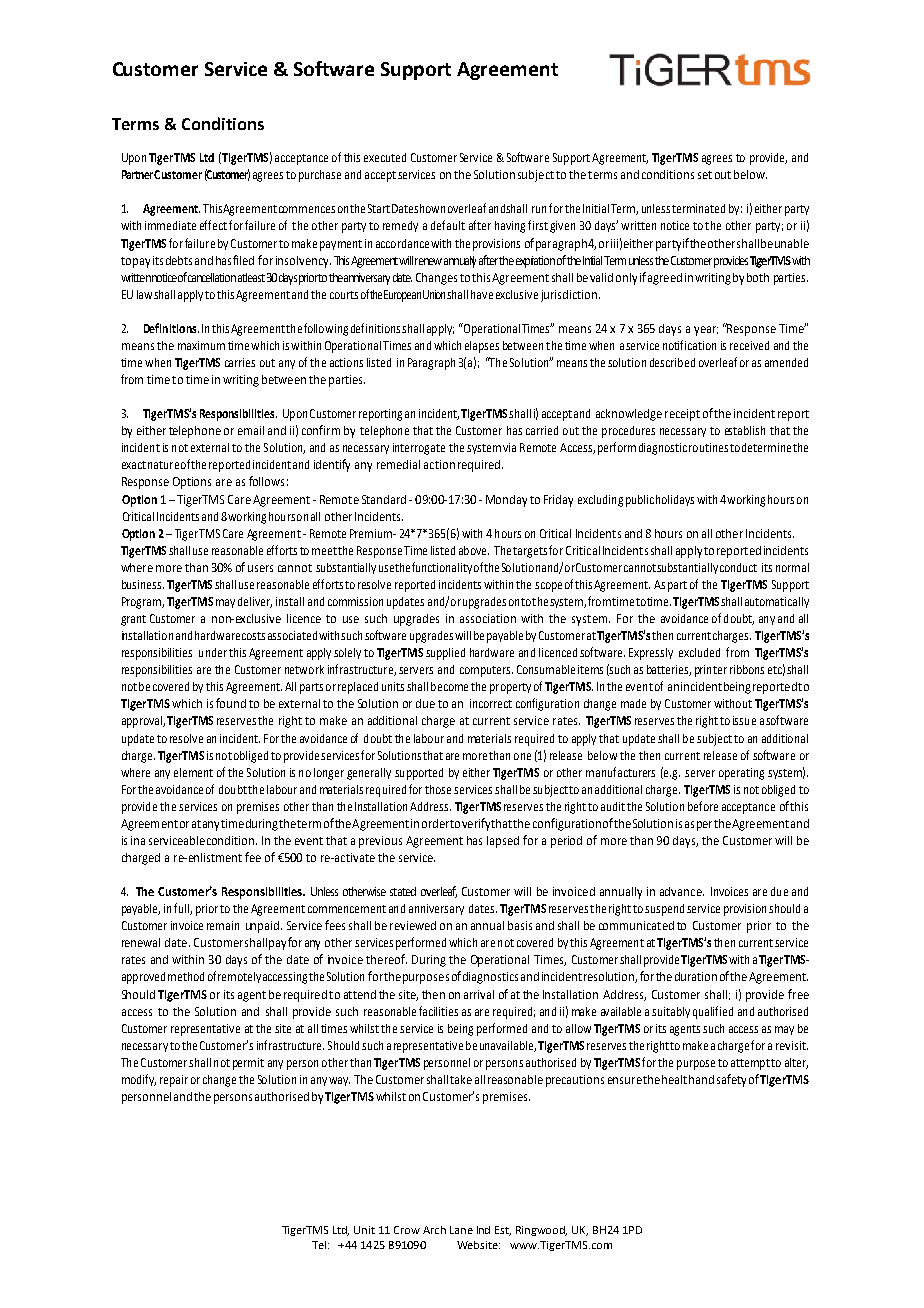 The image size is (924, 1308). I want to click on permit, so click(248, 1064).
